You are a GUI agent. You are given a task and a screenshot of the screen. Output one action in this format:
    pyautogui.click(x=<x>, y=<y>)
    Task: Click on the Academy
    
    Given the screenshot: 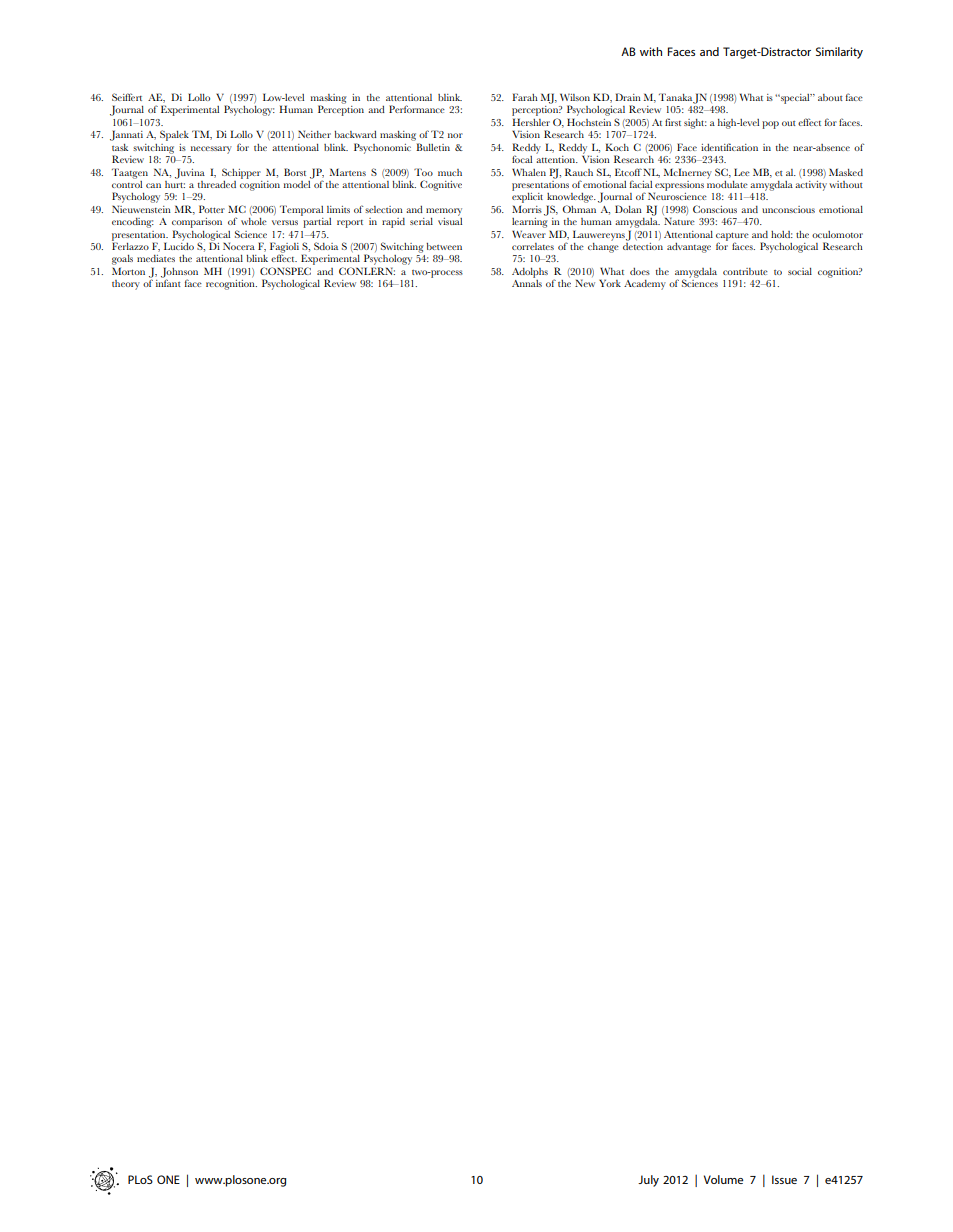 What is the action you would take?
    pyautogui.click(x=645, y=285)
